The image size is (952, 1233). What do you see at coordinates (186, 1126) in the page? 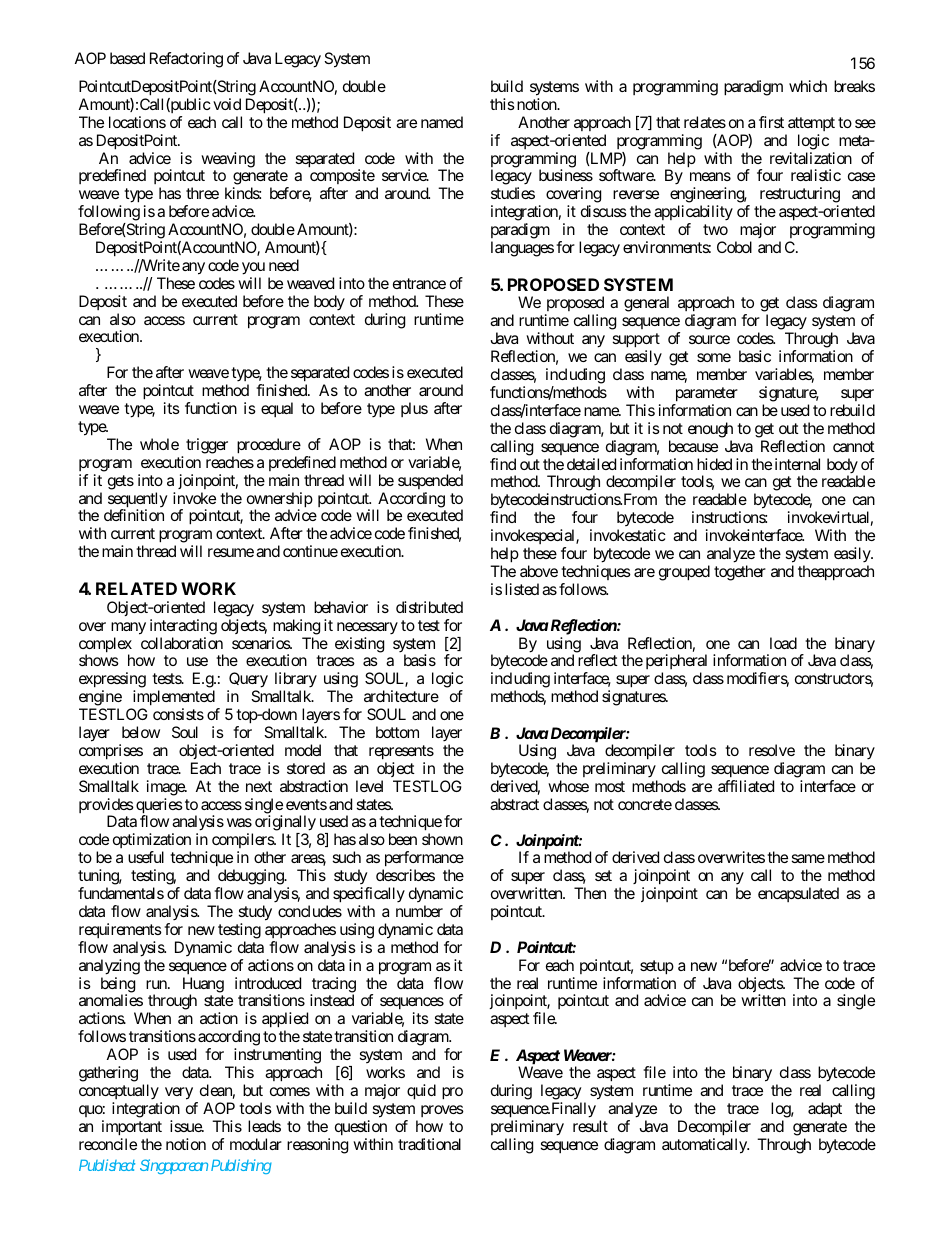
I see `issue` at bounding box center [186, 1126].
